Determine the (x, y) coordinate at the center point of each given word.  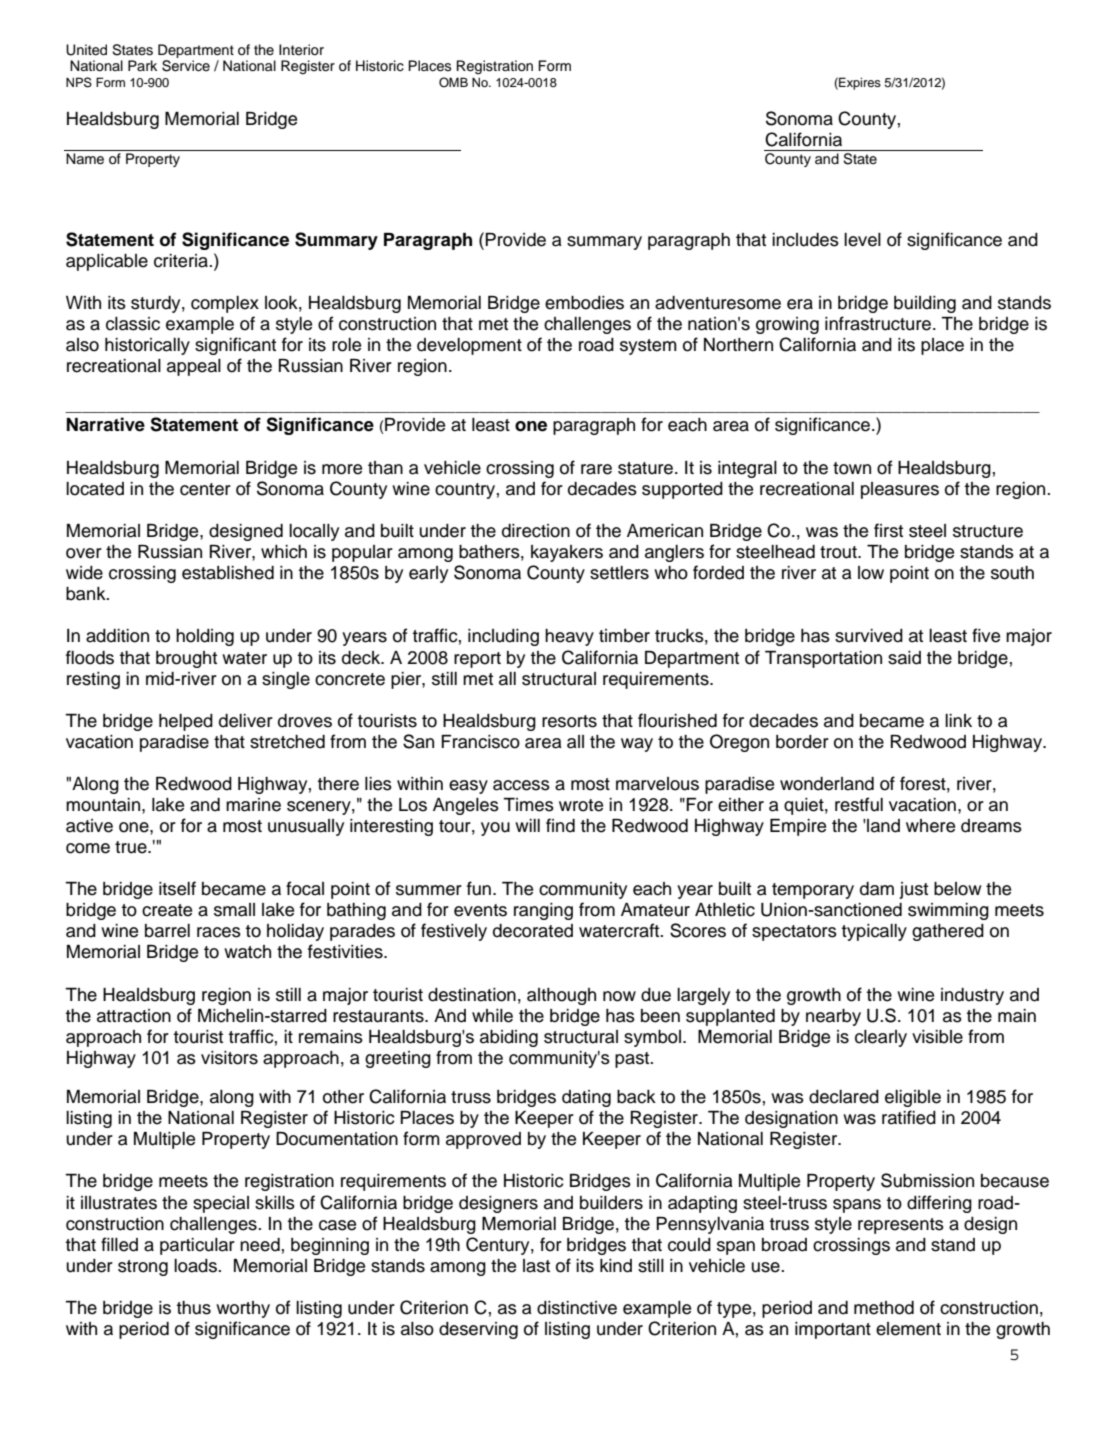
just (913, 890)
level (862, 240)
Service (186, 66)
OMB (453, 82)
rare (596, 469)
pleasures (900, 490)
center (205, 489)
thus (193, 1308)
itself (177, 888)
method (884, 1308)
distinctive (577, 1308)
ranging (543, 911)
